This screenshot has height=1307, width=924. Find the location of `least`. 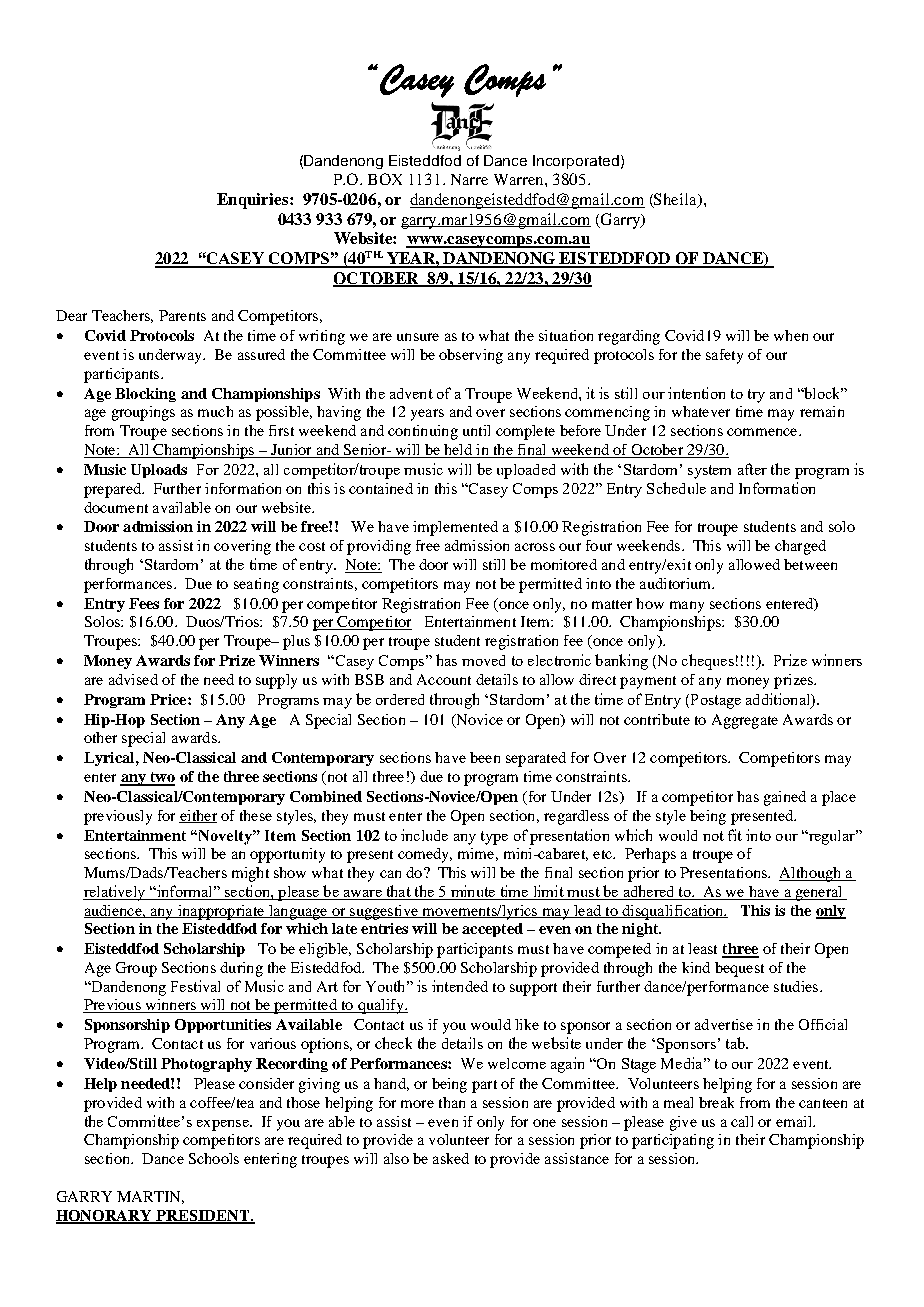

least is located at coordinates (702, 948).
